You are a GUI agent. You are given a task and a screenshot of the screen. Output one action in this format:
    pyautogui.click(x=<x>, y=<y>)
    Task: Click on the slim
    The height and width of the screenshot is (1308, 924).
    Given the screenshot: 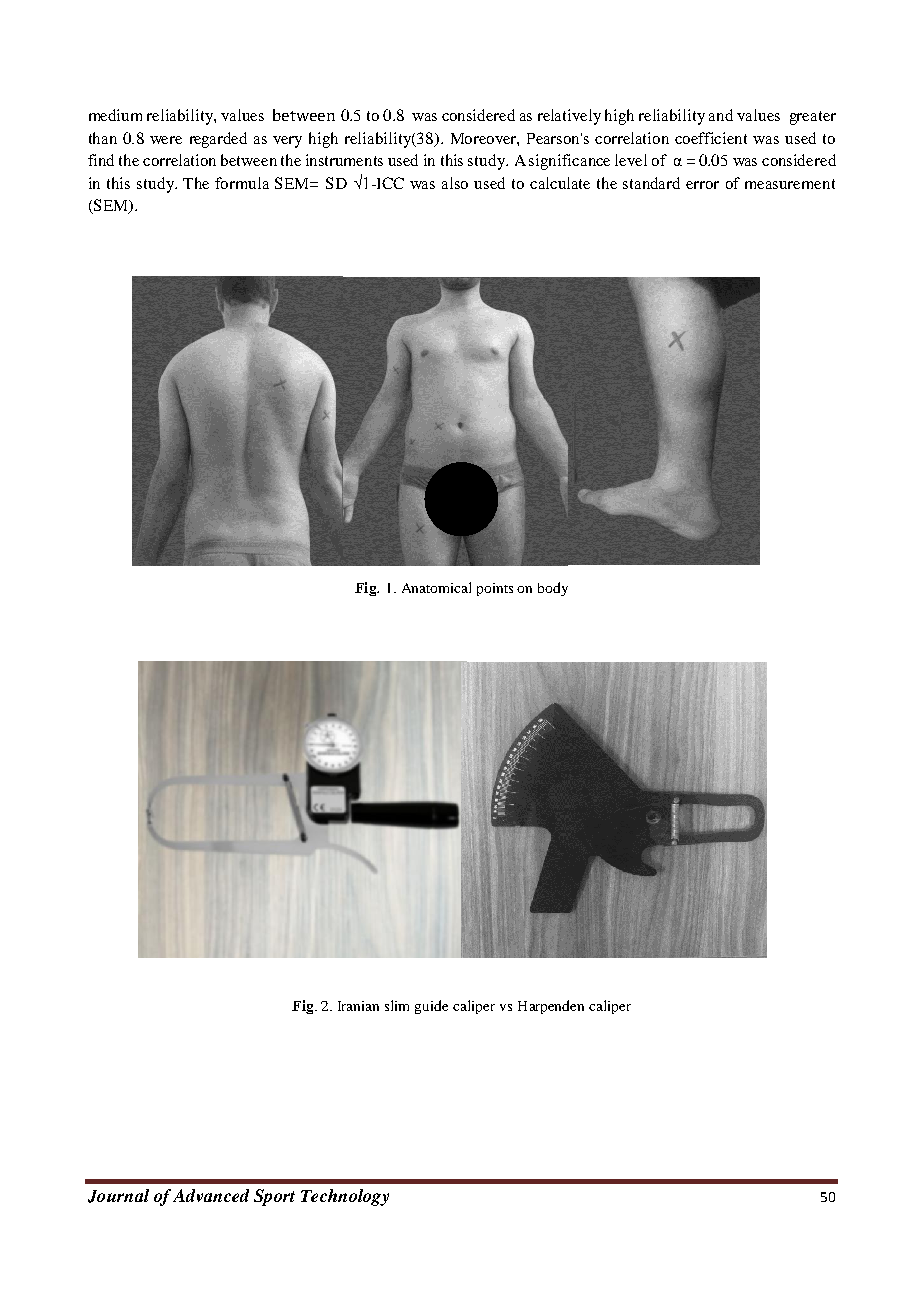 What is the action you would take?
    pyautogui.click(x=397, y=1005)
